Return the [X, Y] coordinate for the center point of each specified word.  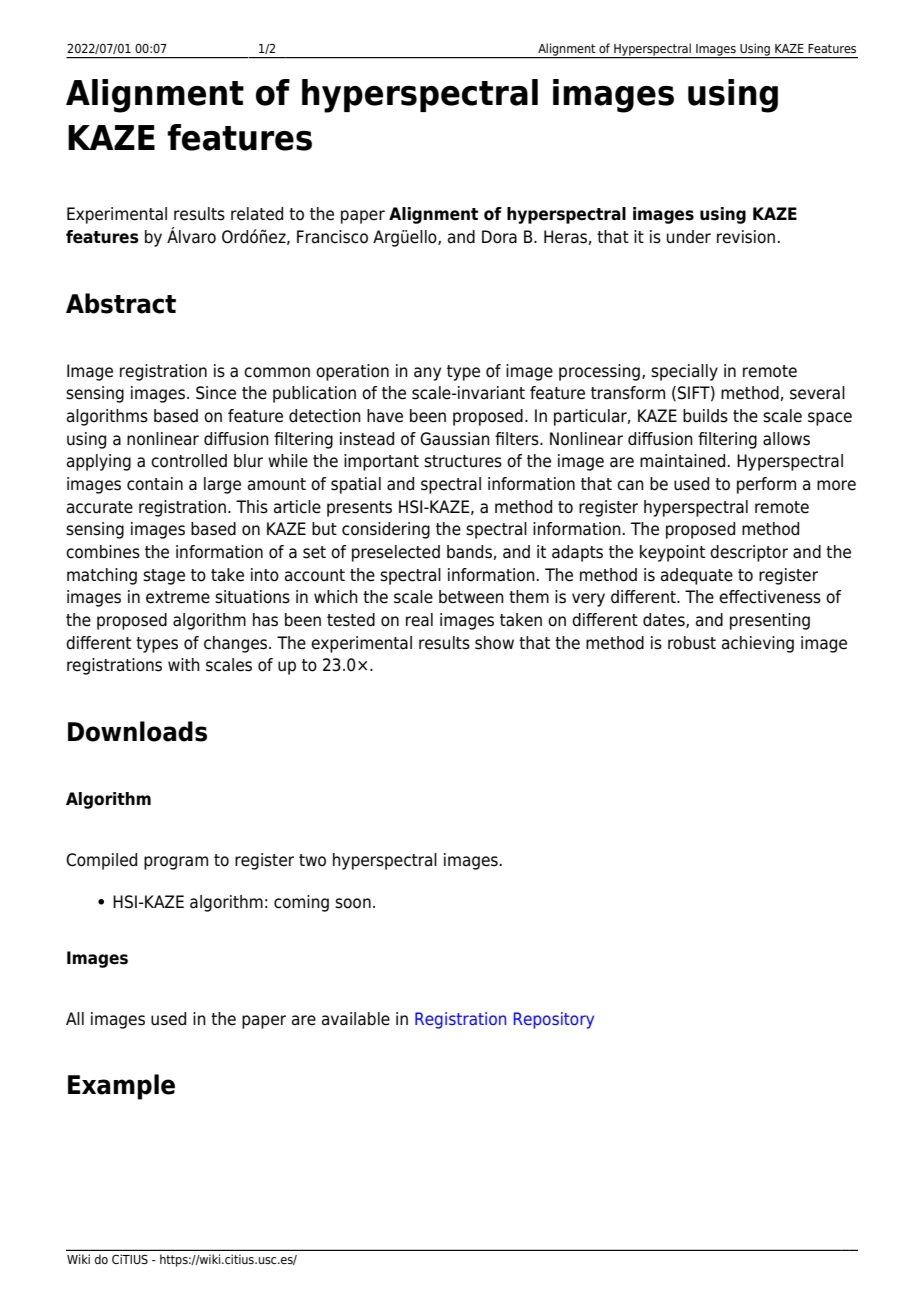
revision [746, 237]
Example [121, 1087]
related [257, 214]
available [356, 1019]
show [494, 643]
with [184, 664]
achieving [758, 644]
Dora [499, 237]
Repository [554, 1020]
